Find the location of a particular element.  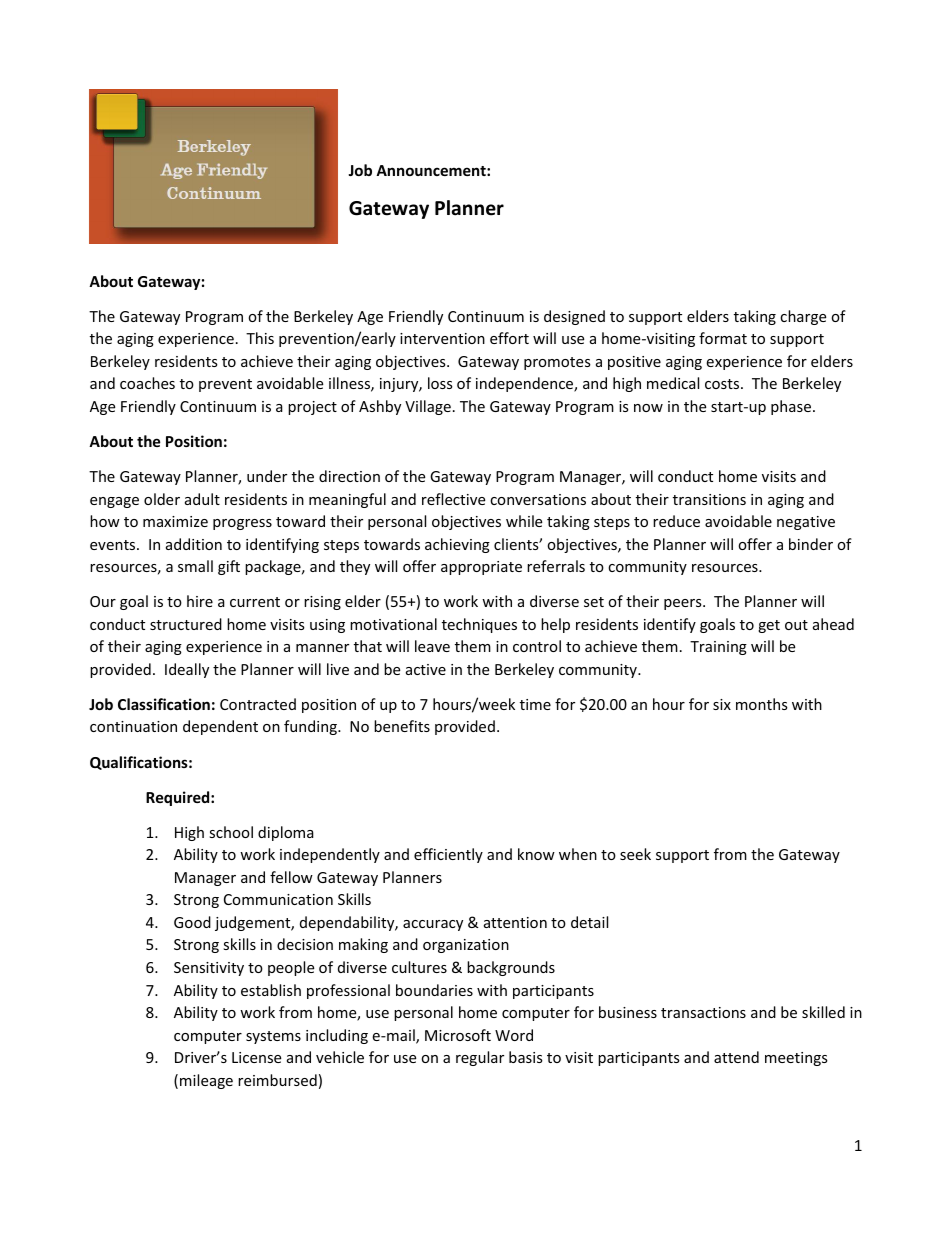

regular is located at coordinates (480, 1058).
